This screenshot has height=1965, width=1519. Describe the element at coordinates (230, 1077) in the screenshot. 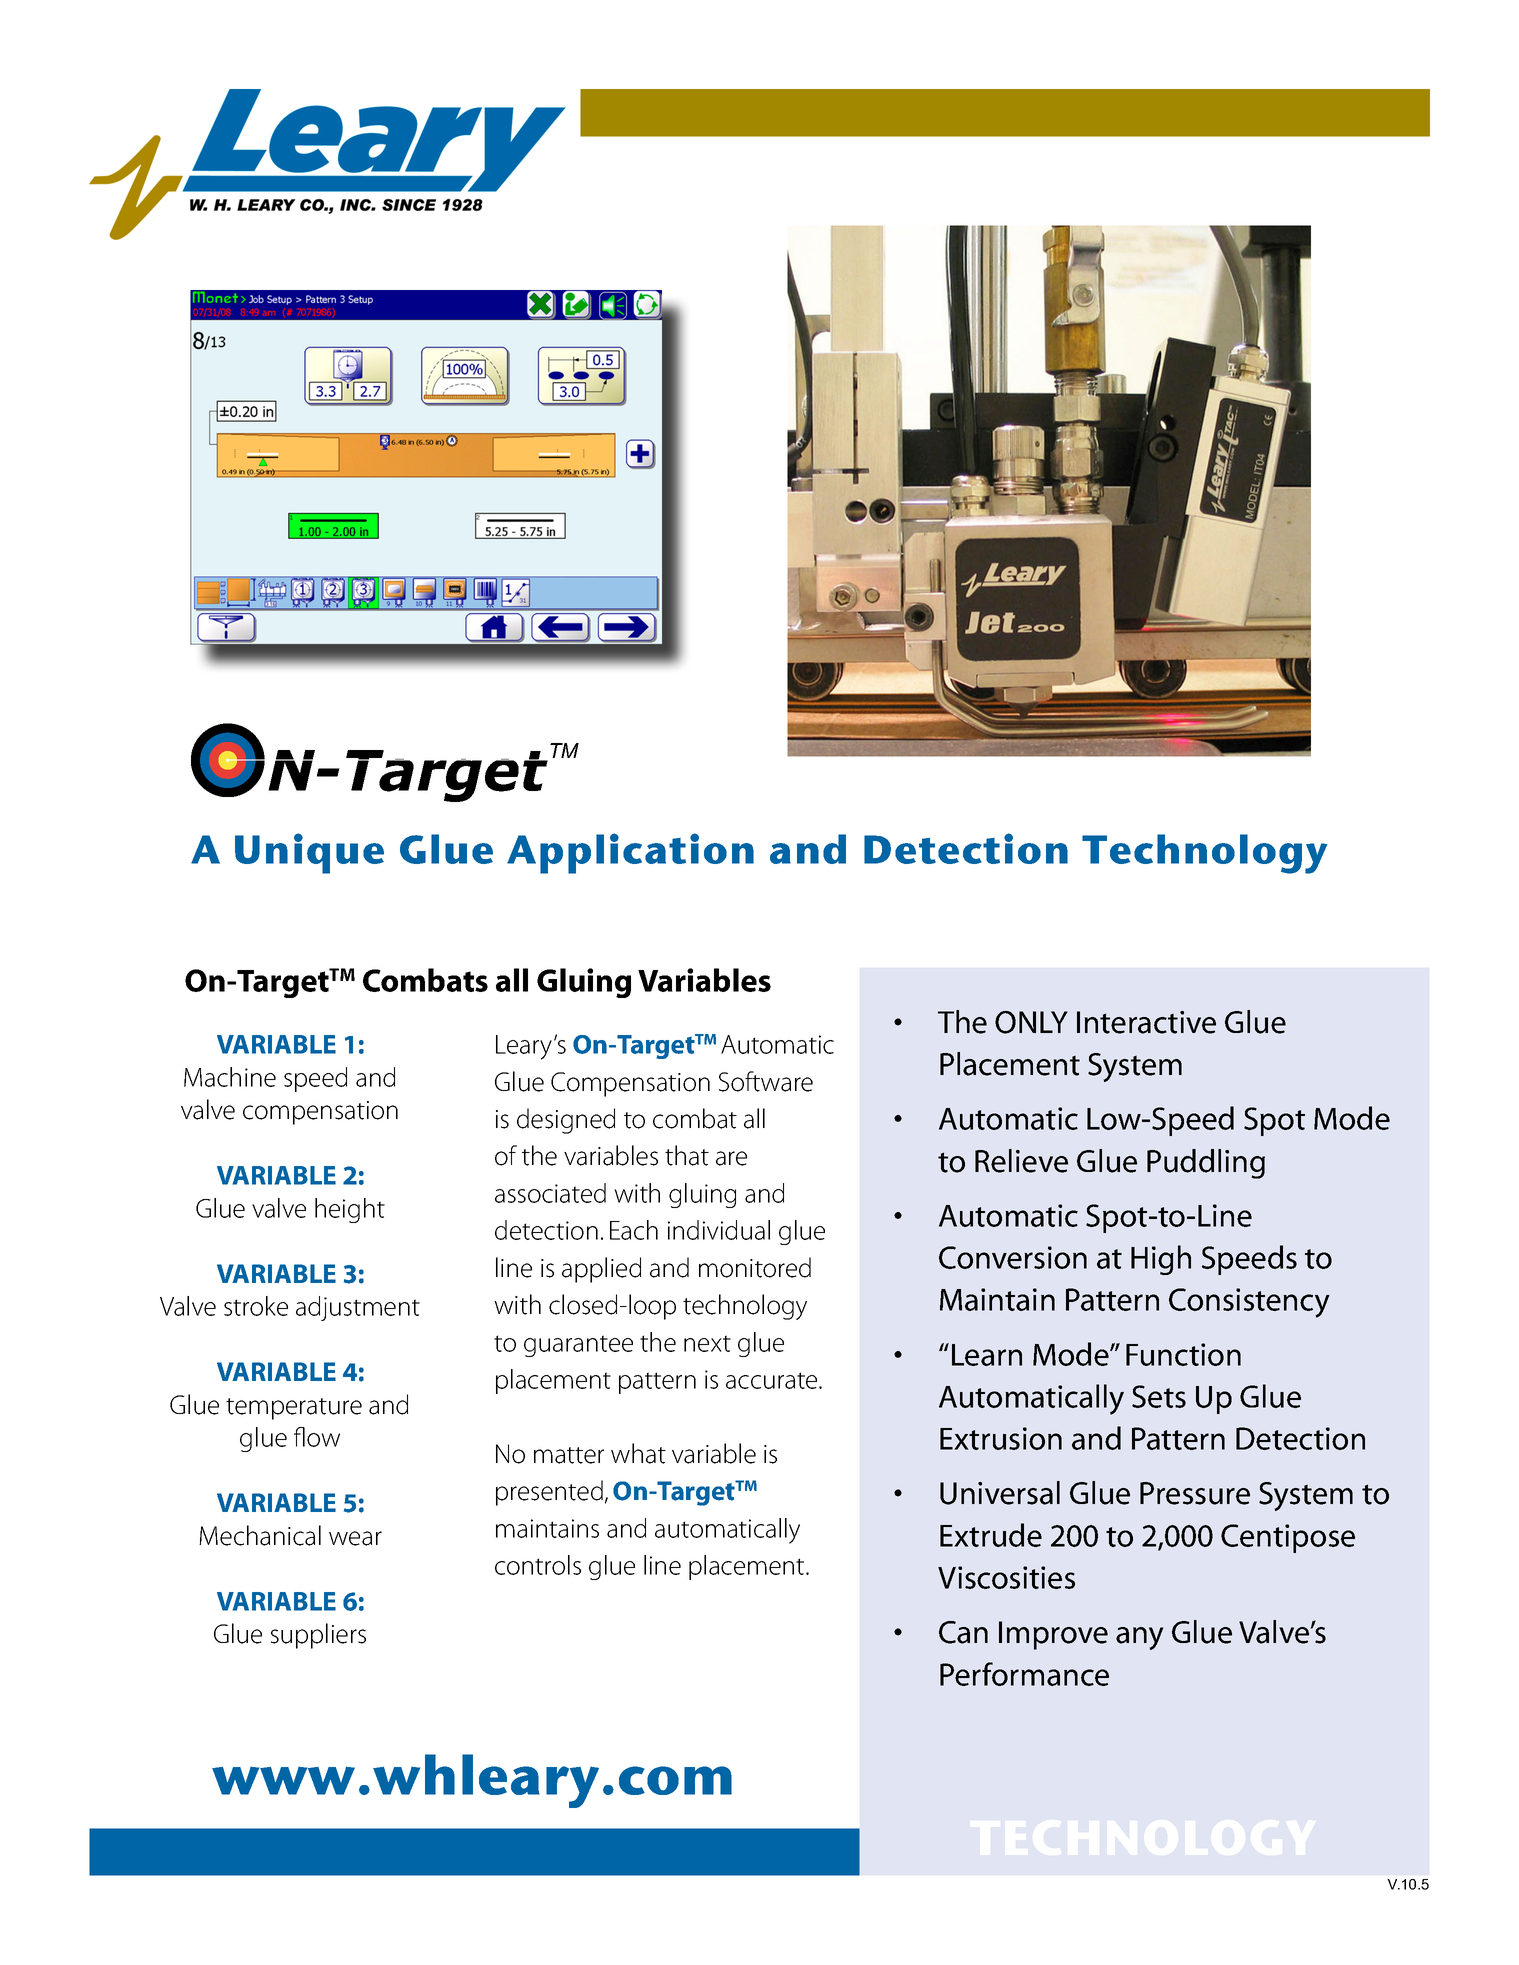

I see `Machine` at that location.
